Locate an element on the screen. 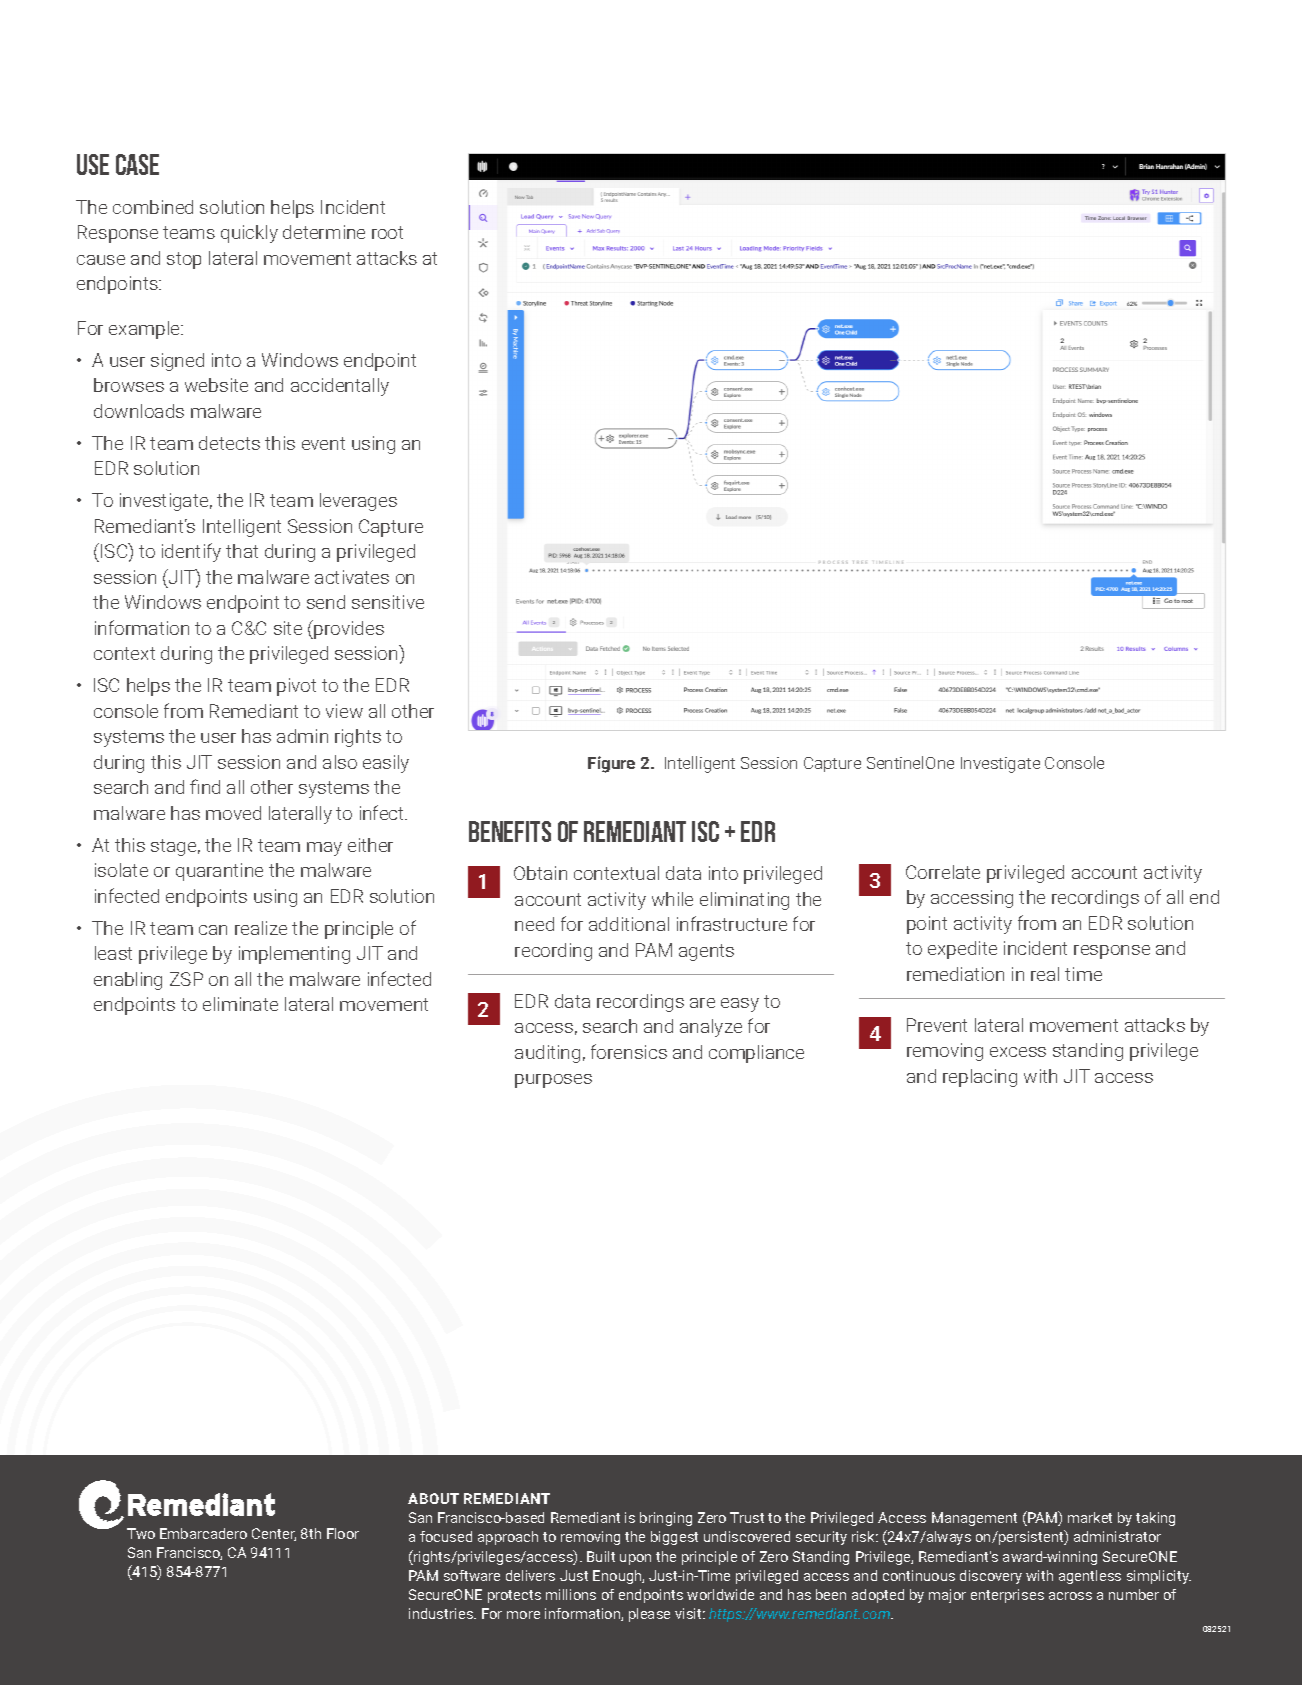  eliminate is located at coordinates (240, 1004).
